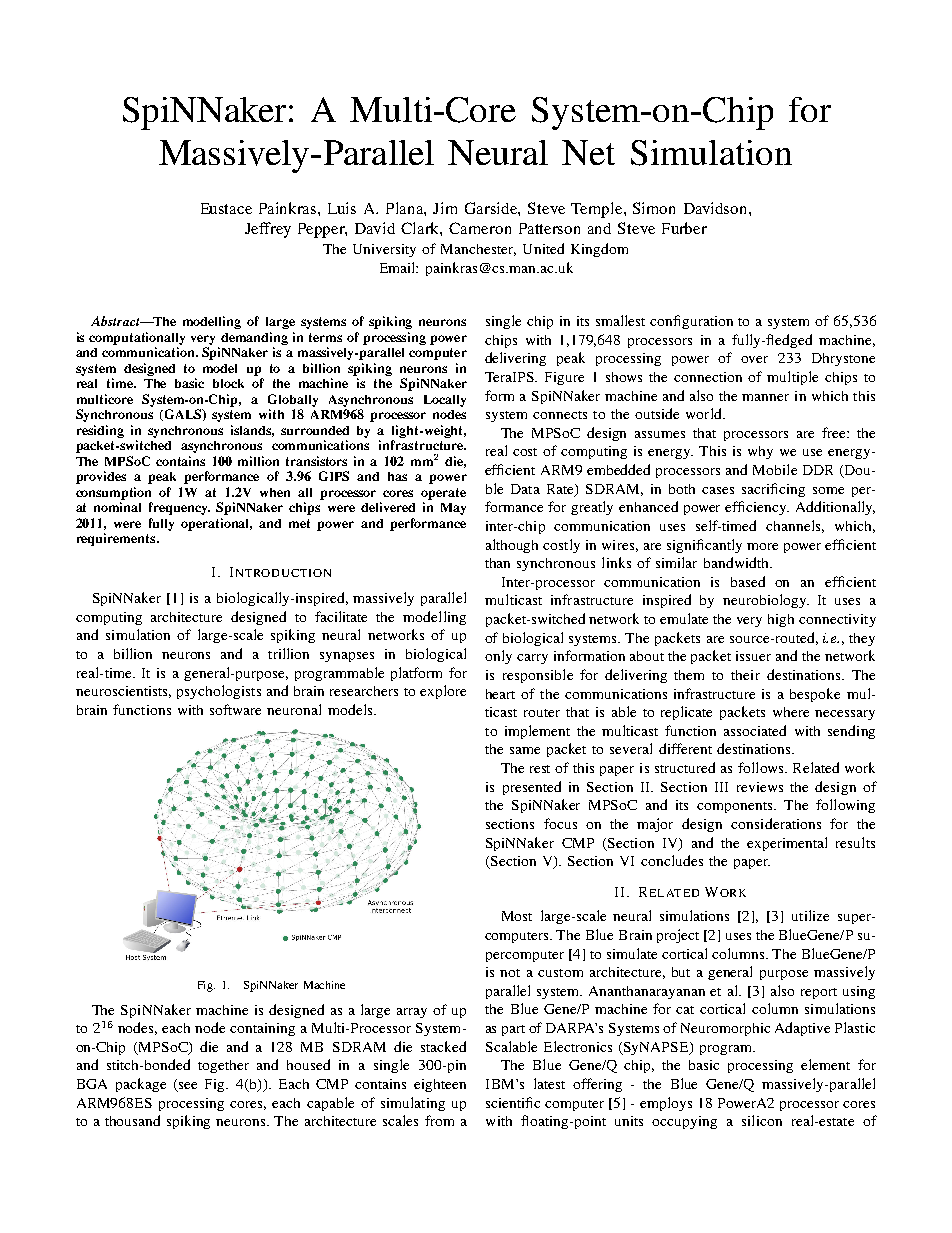 The image size is (952, 1233). What do you see at coordinates (498, 657) in the image?
I see `only` at bounding box center [498, 657].
